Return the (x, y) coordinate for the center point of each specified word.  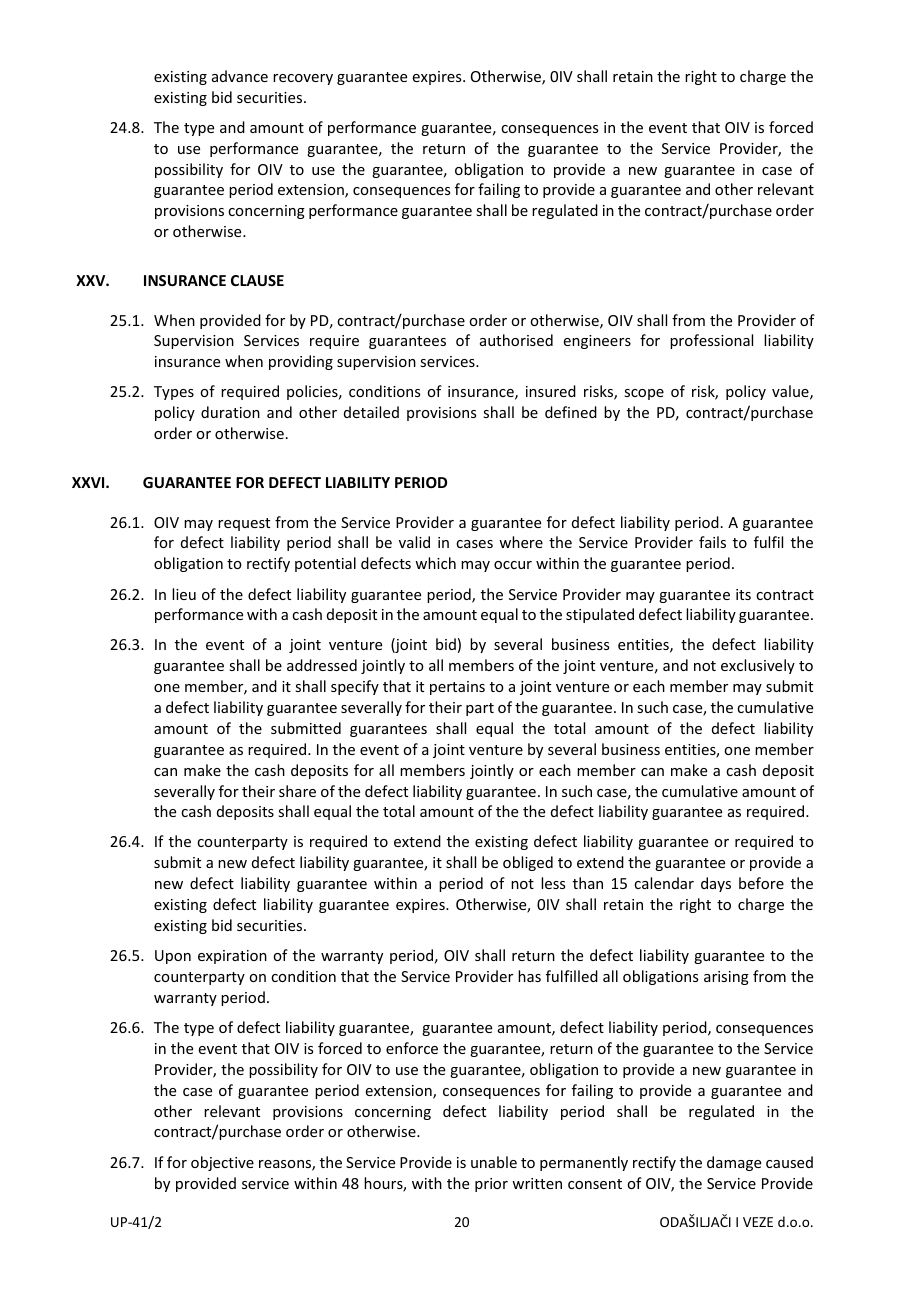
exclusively (758, 666)
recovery (303, 79)
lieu (184, 594)
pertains (457, 688)
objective (222, 1163)
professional (711, 341)
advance (240, 76)
